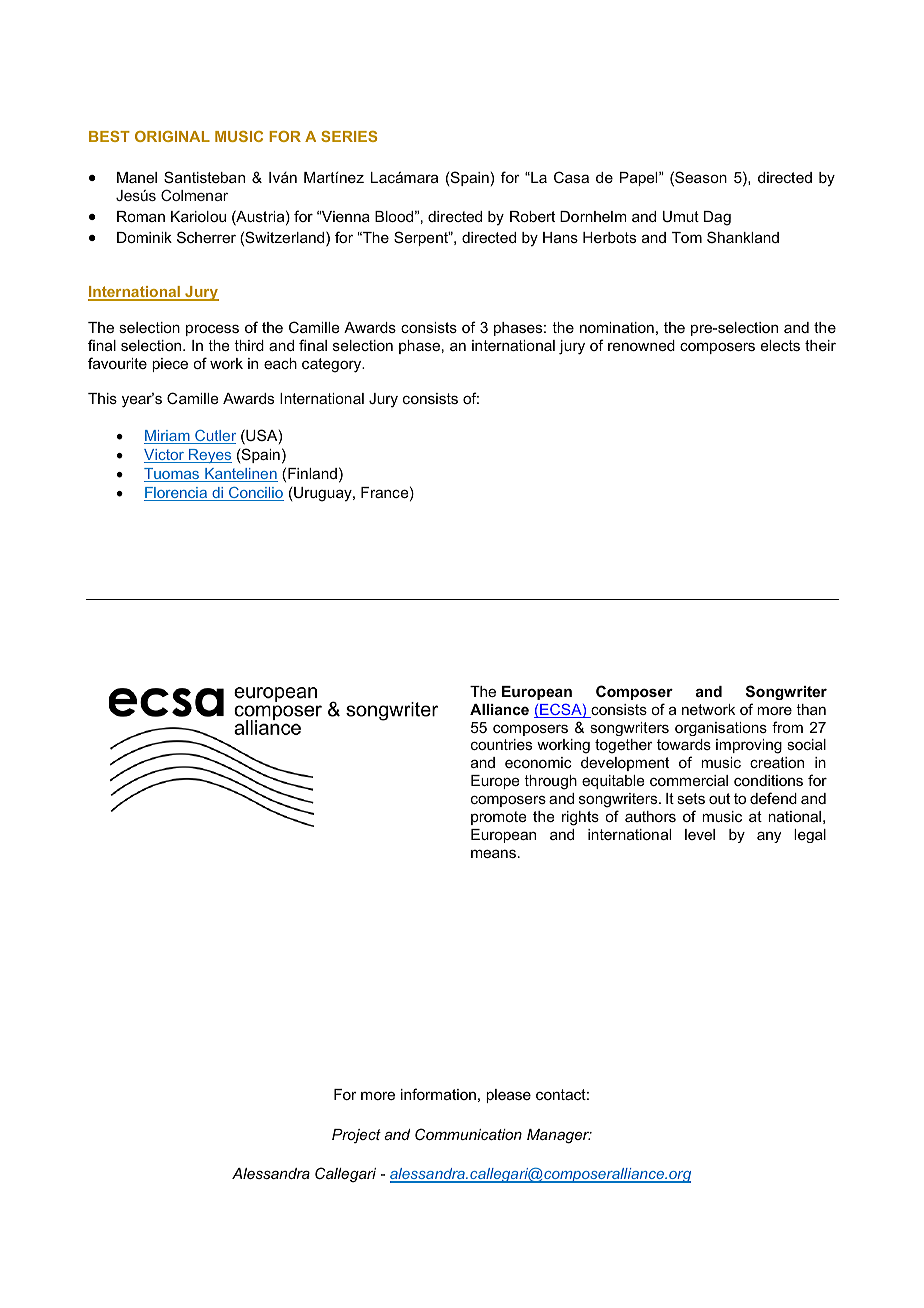 This document has width=924, height=1308. I want to click on category, so click(333, 365).
